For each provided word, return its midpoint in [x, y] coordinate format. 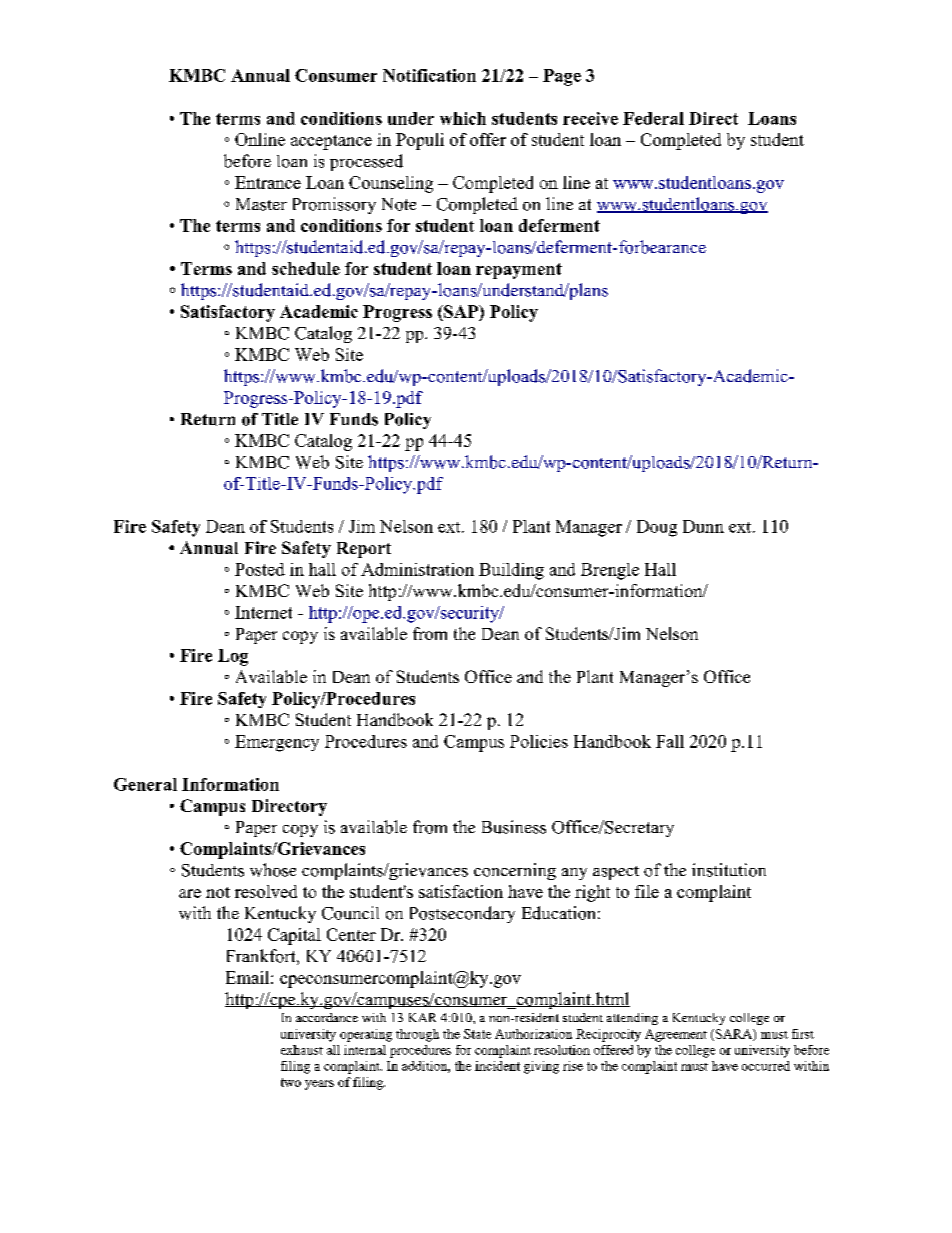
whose [273, 870]
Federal [653, 118]
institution [729, 870]
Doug [657, 528]
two [291, 1082]
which [463, 118]
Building [511, 571]
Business [514, 827]
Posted [260, 569]
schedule [306, 268]
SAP [461, 311]
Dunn [703, 526]
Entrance [268, 182]
